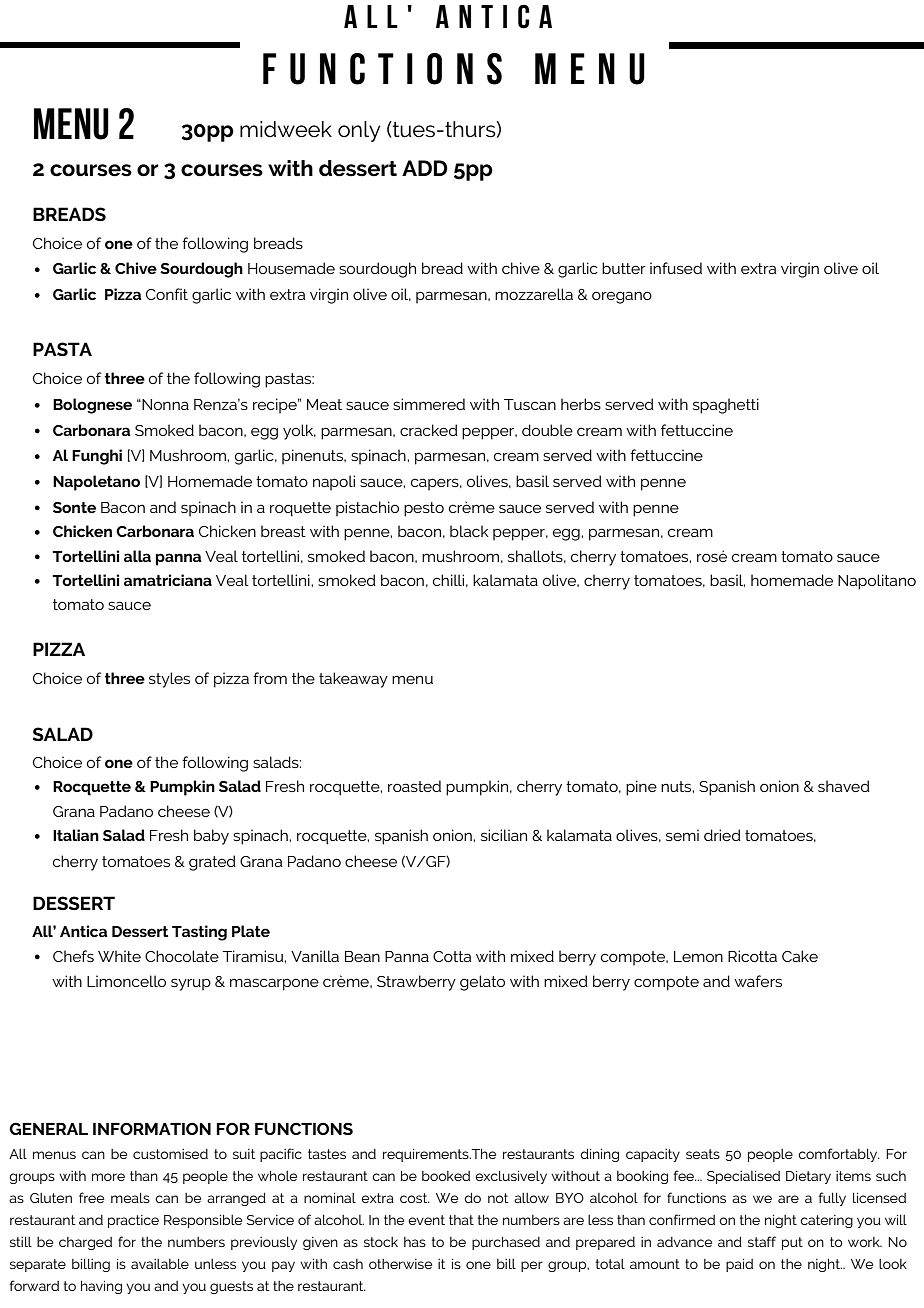 The image size is (924, 1308). I want to click on ADD, so click(425, 168).
